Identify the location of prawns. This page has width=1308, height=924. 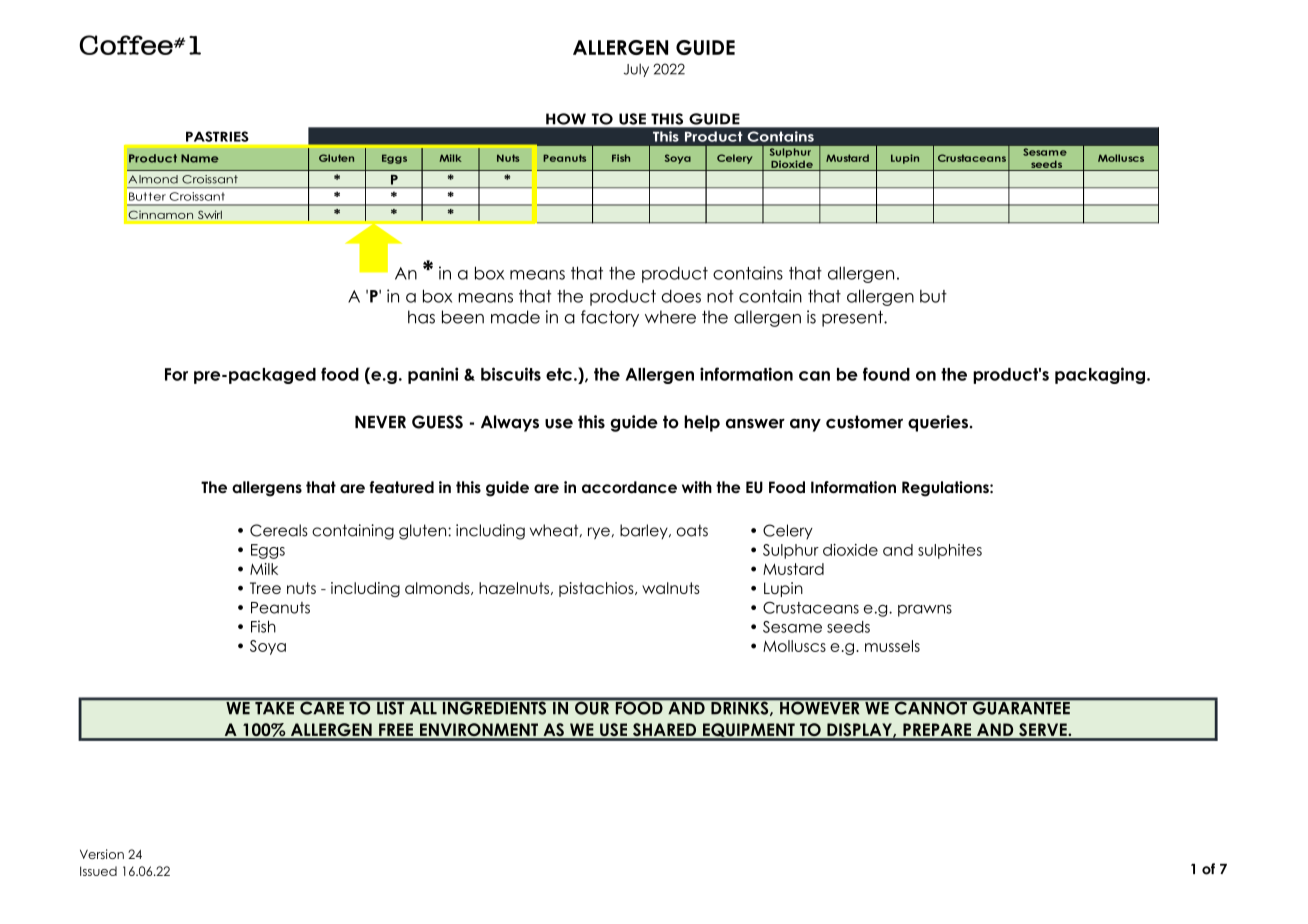
(925, 611).
